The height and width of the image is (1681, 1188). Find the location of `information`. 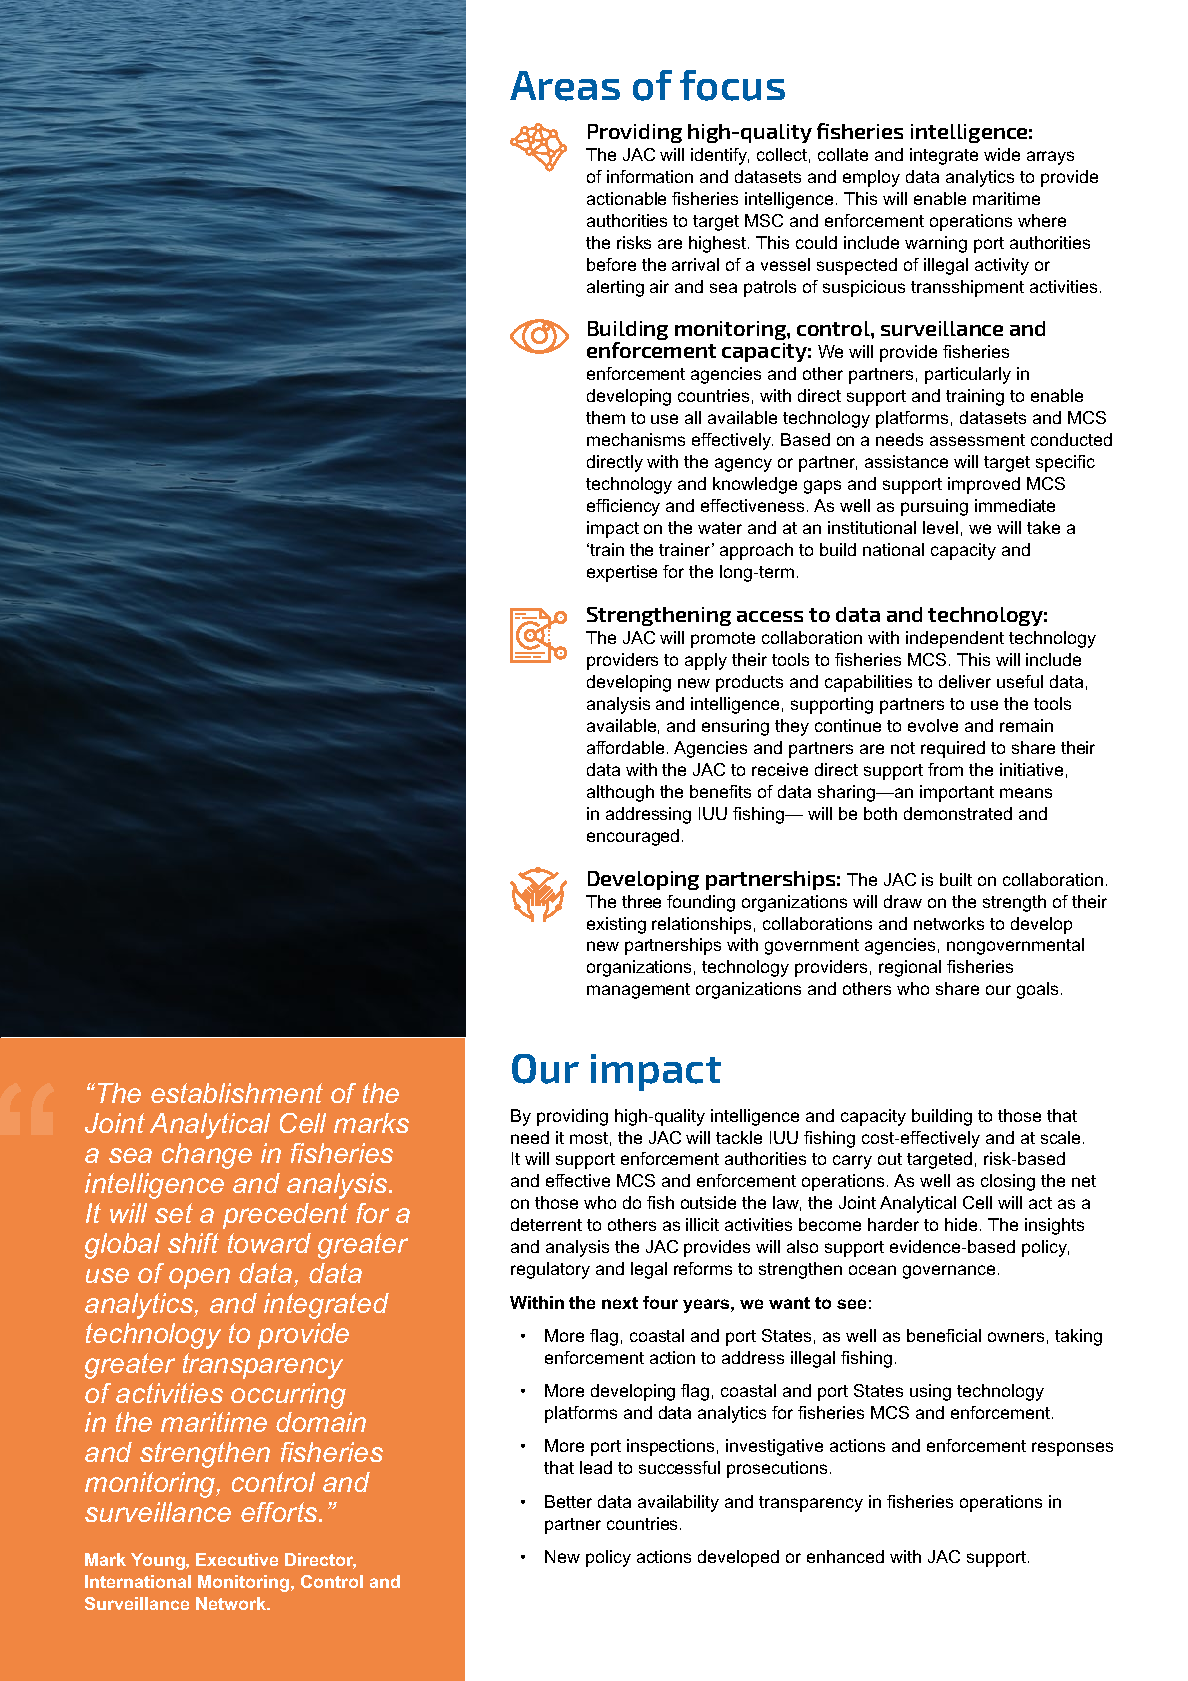

information is located at coordinates (650, 176).
